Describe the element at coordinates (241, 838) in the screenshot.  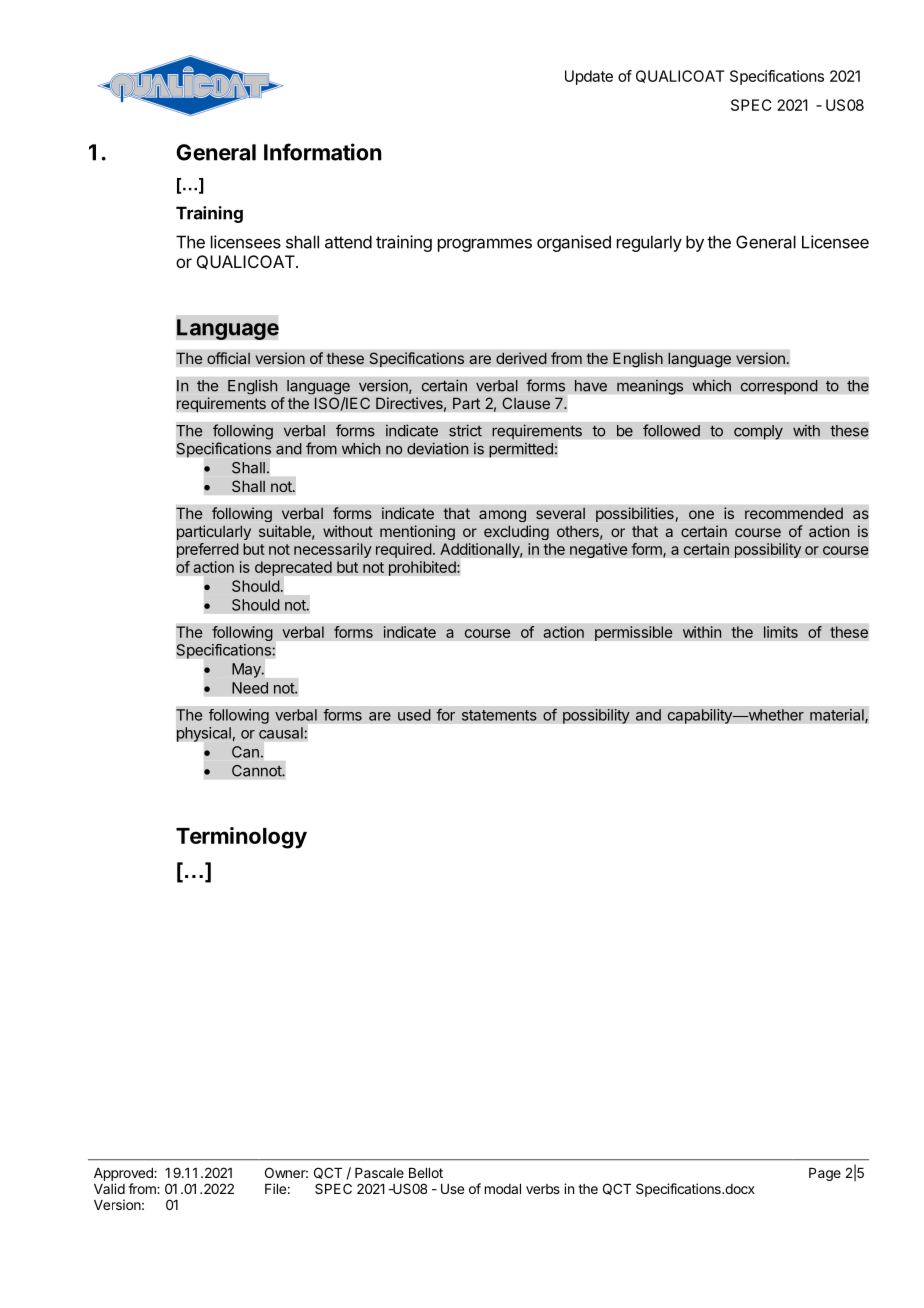
I see `Terminology` at that location.
